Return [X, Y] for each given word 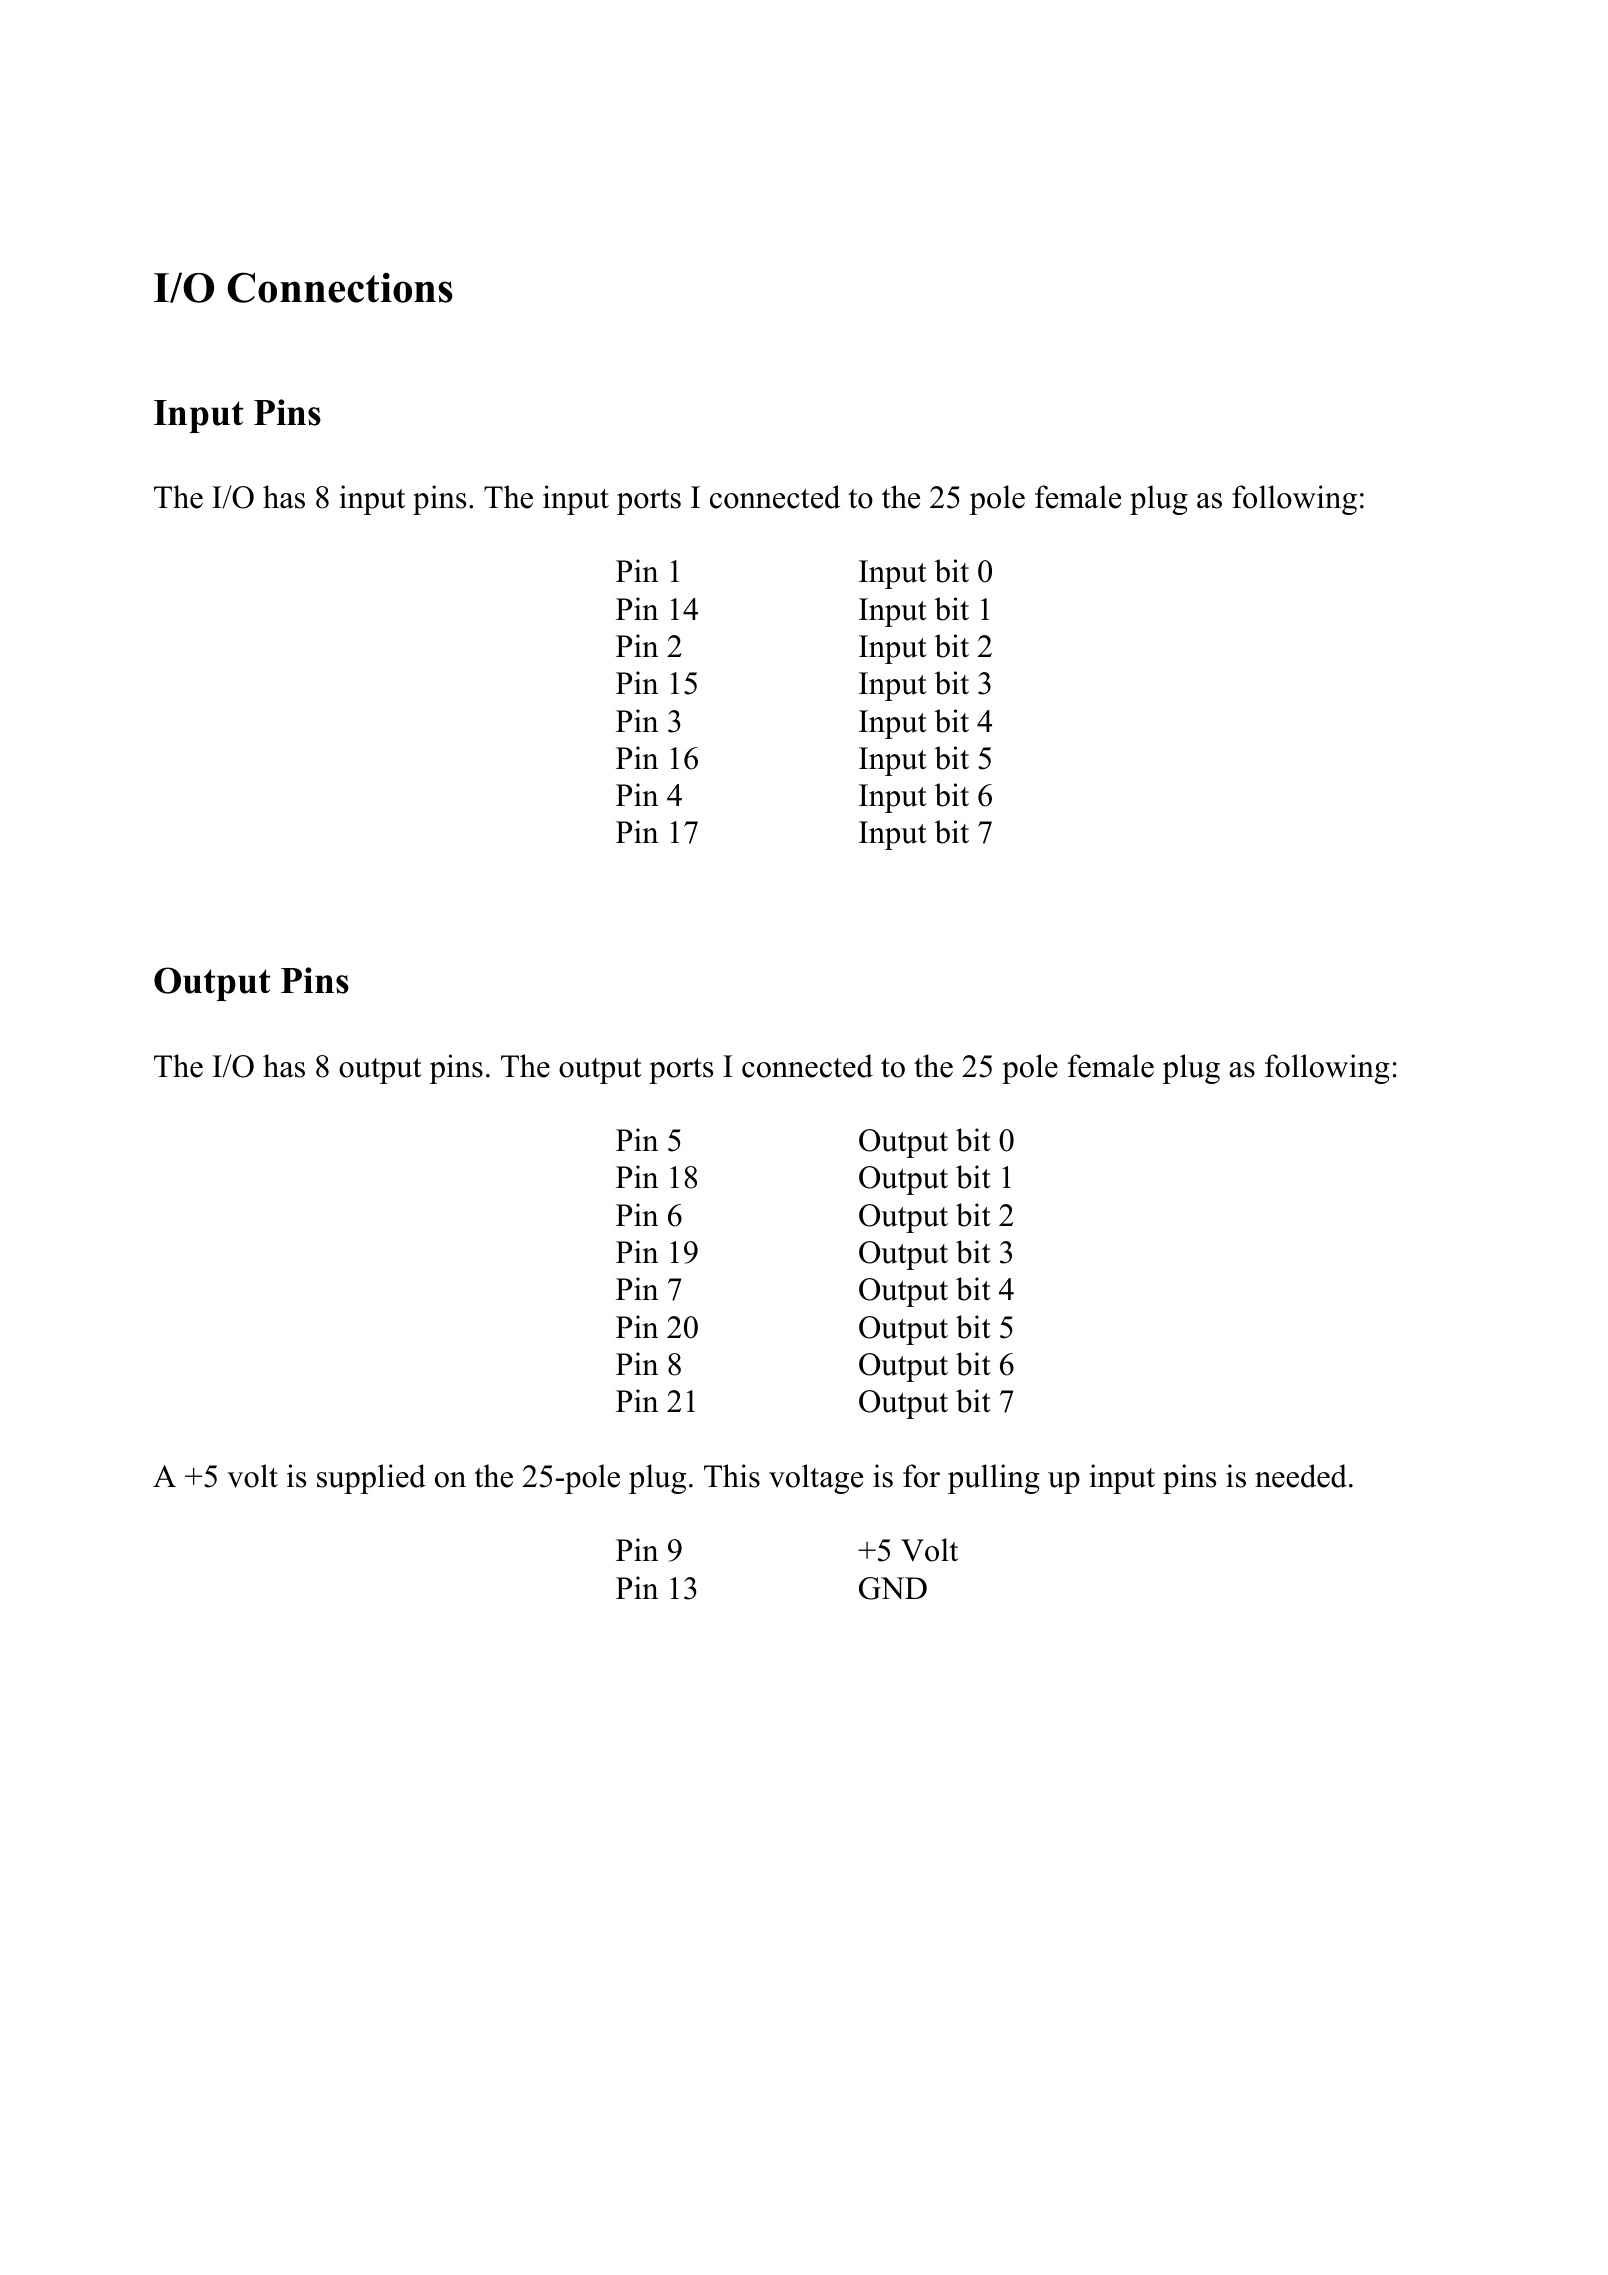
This [732, 1476]
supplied [371, 1479]
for [921, 1476]
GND [893, 1588]
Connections [340, 287]
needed [1301, 1476]
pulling [994, 1479]
